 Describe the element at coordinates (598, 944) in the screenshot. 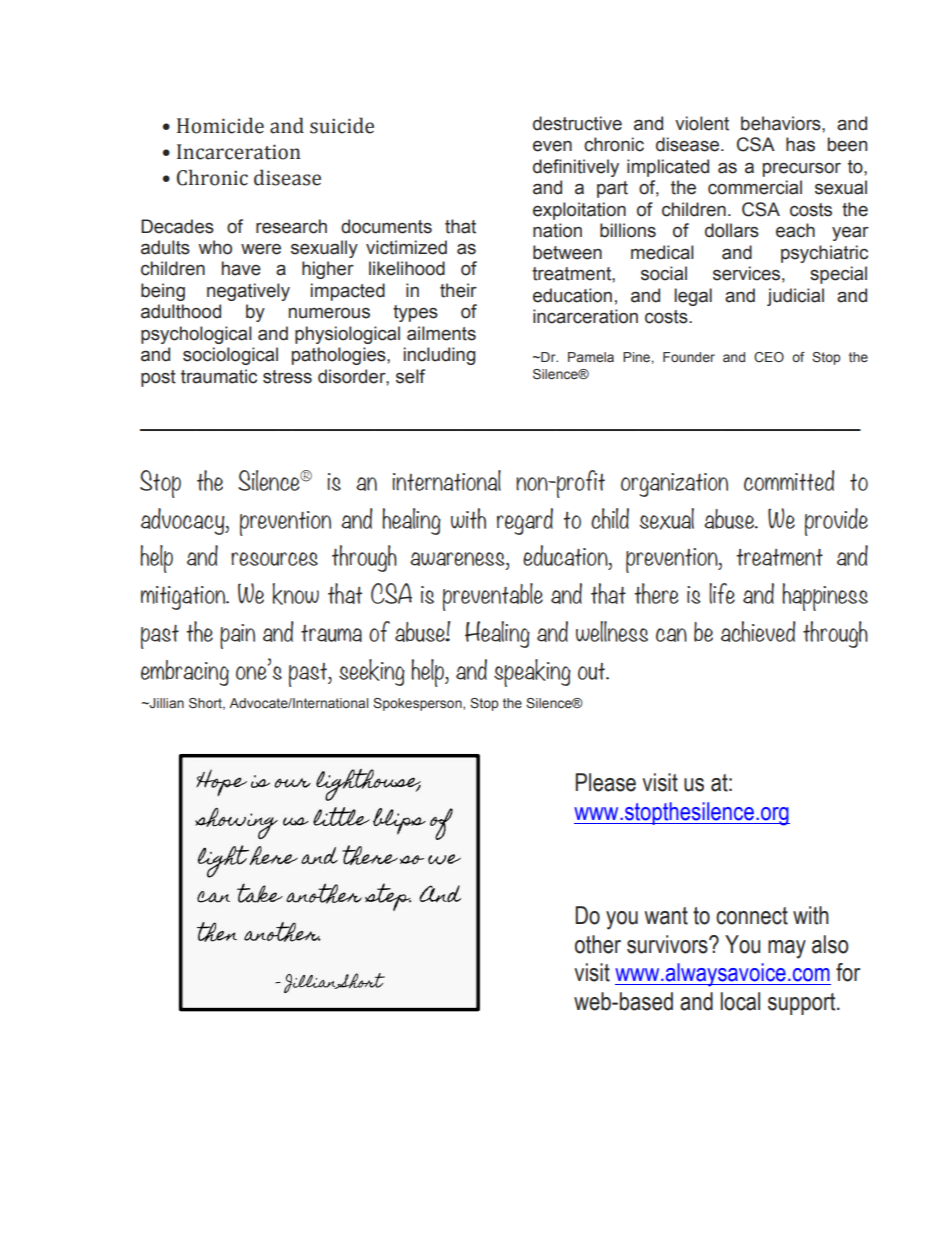

I see `other` at that location.
